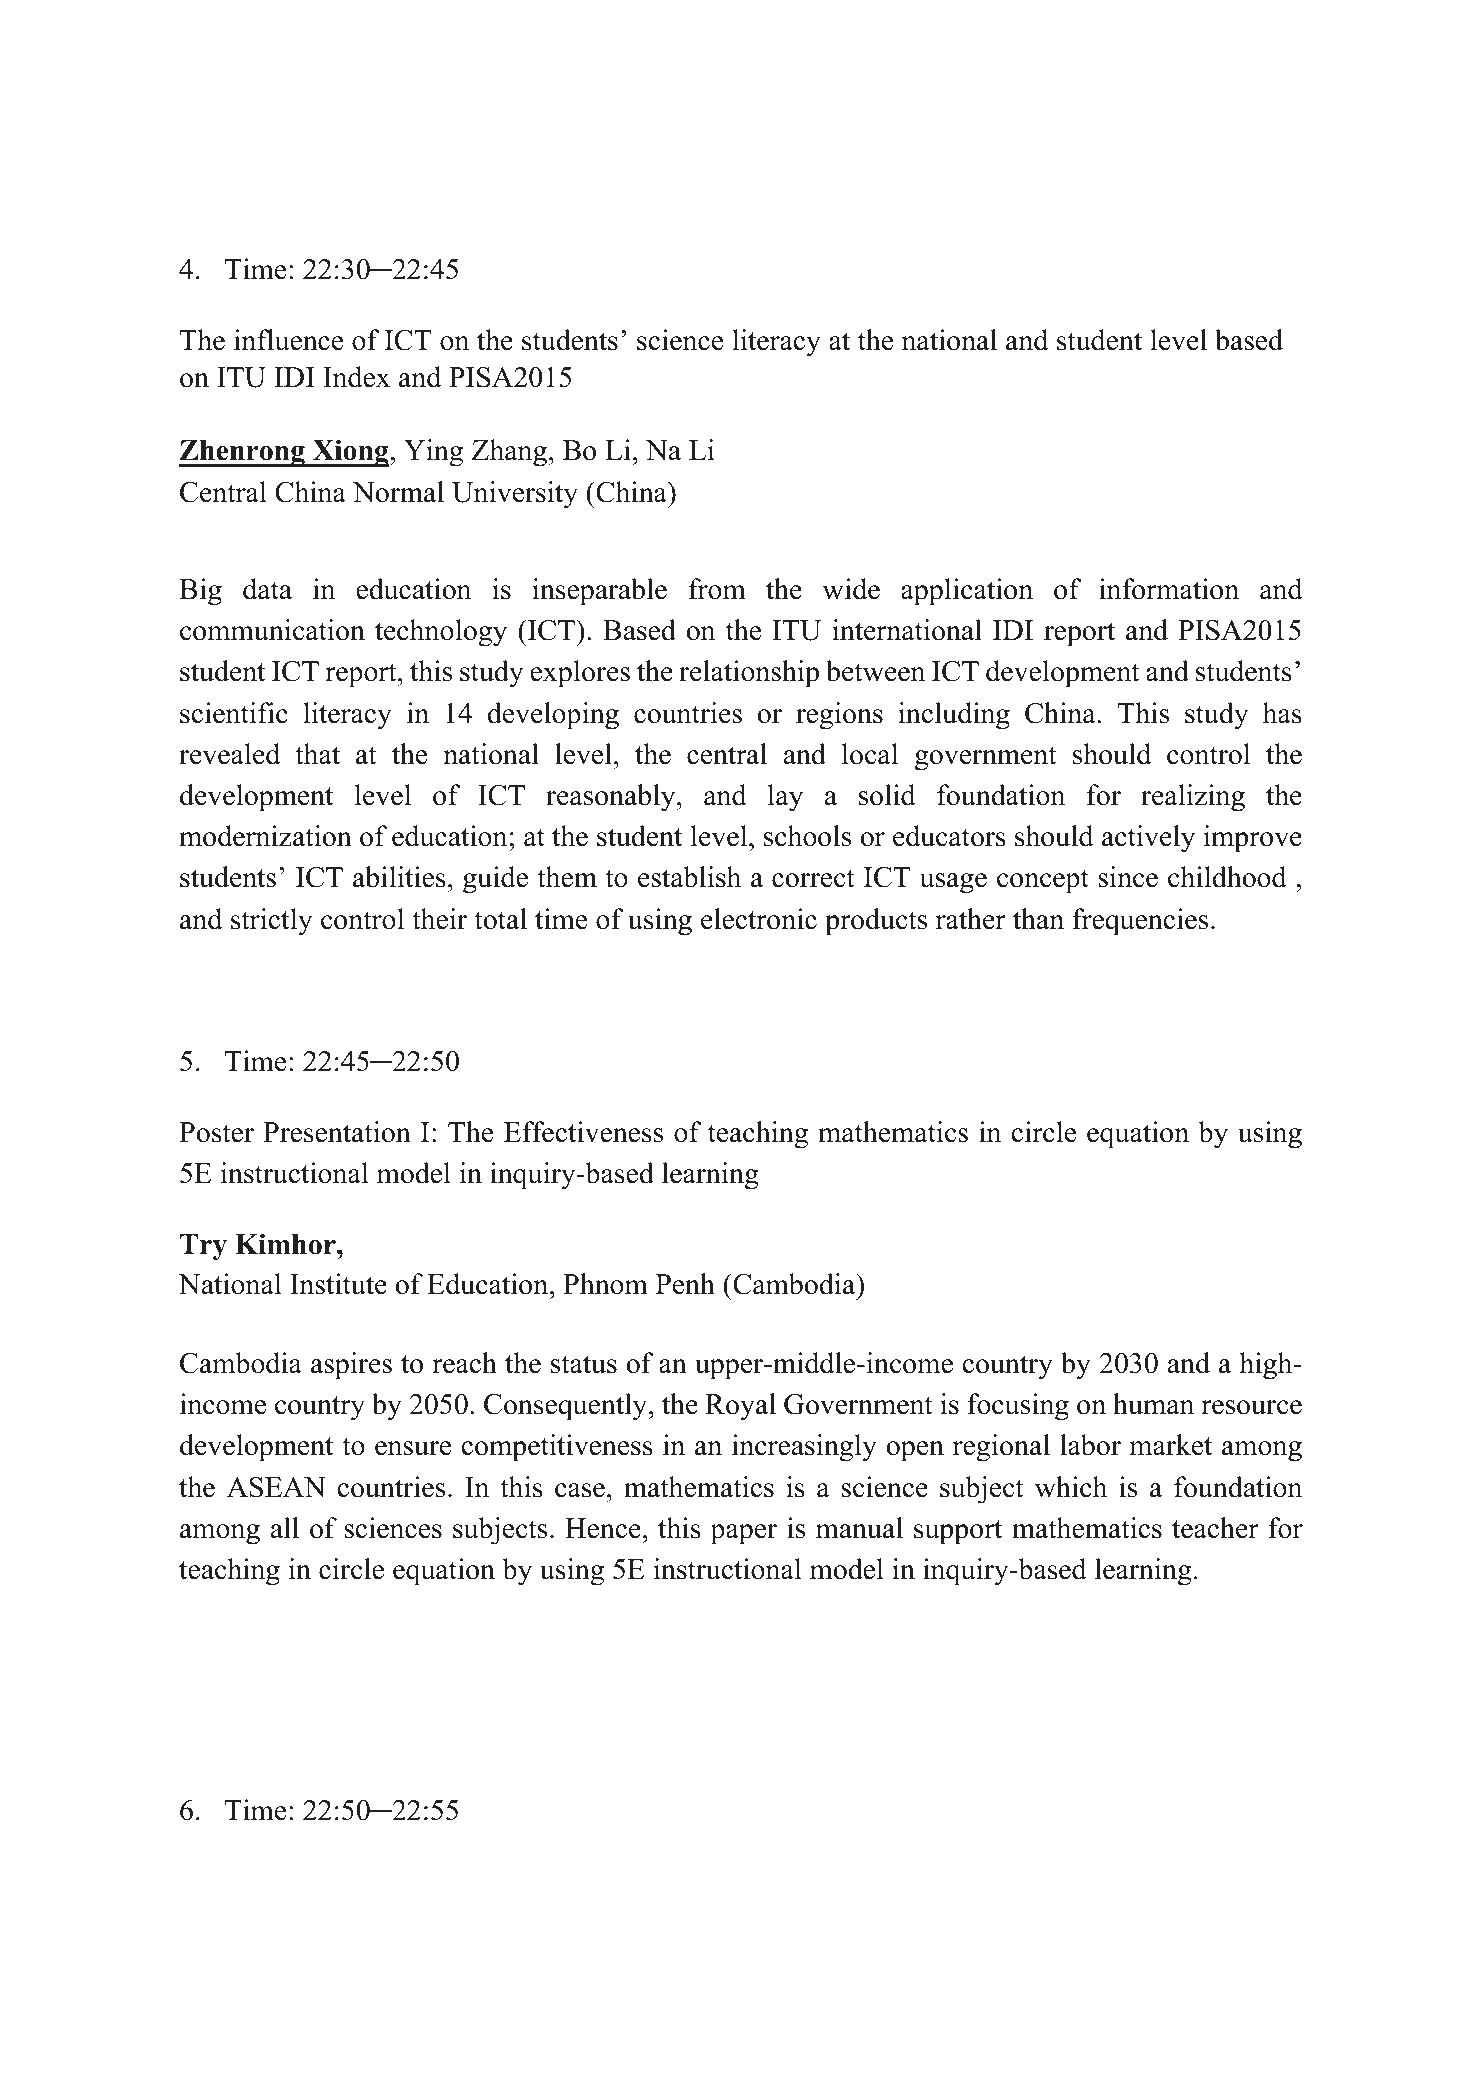 This screenshot has height=2095, width=1481. What do you see at coordinates (271, 922) in the screenshot?
I see `strictly` at bounding box center [271, 922].
